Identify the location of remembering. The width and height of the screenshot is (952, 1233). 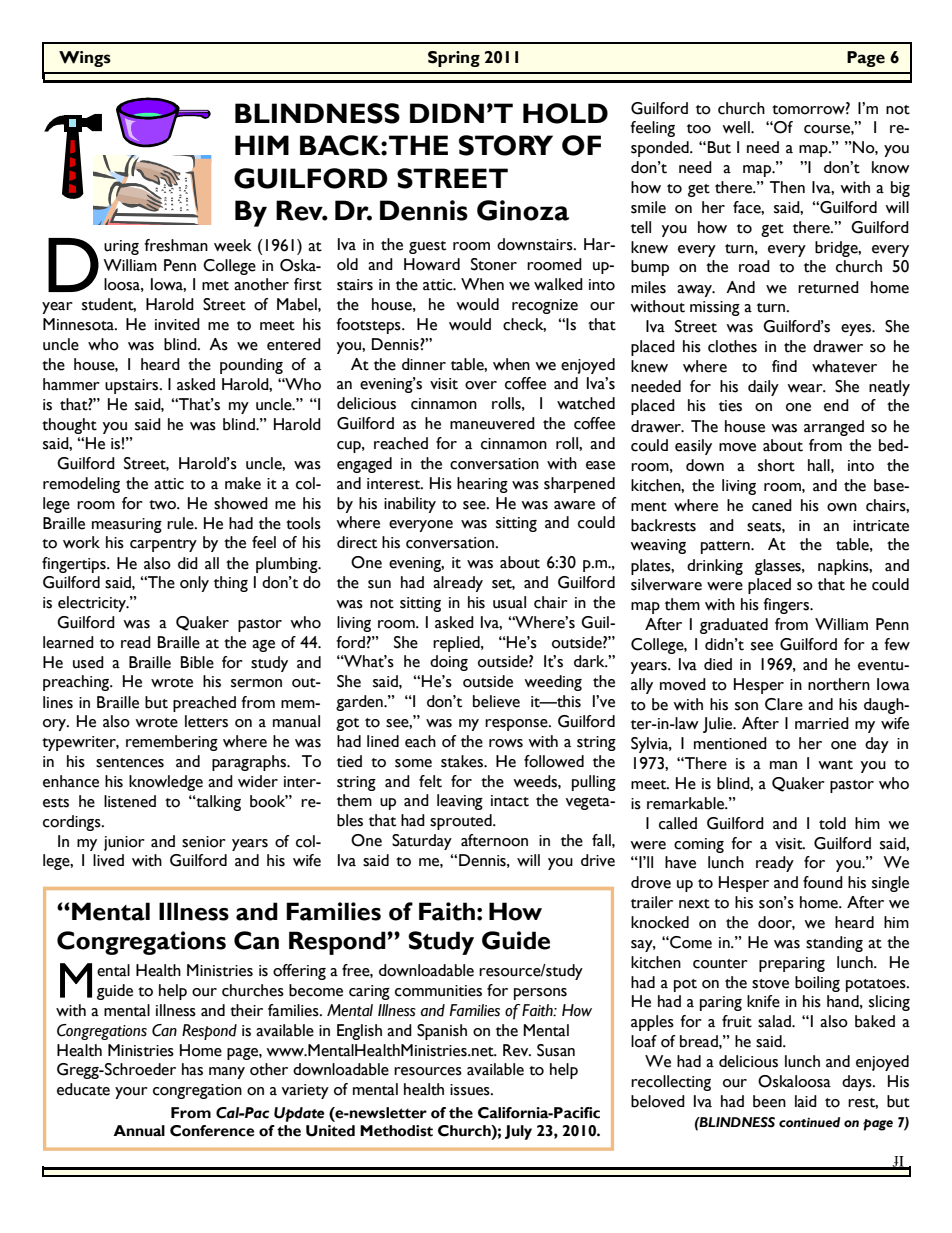
(172, 743).
